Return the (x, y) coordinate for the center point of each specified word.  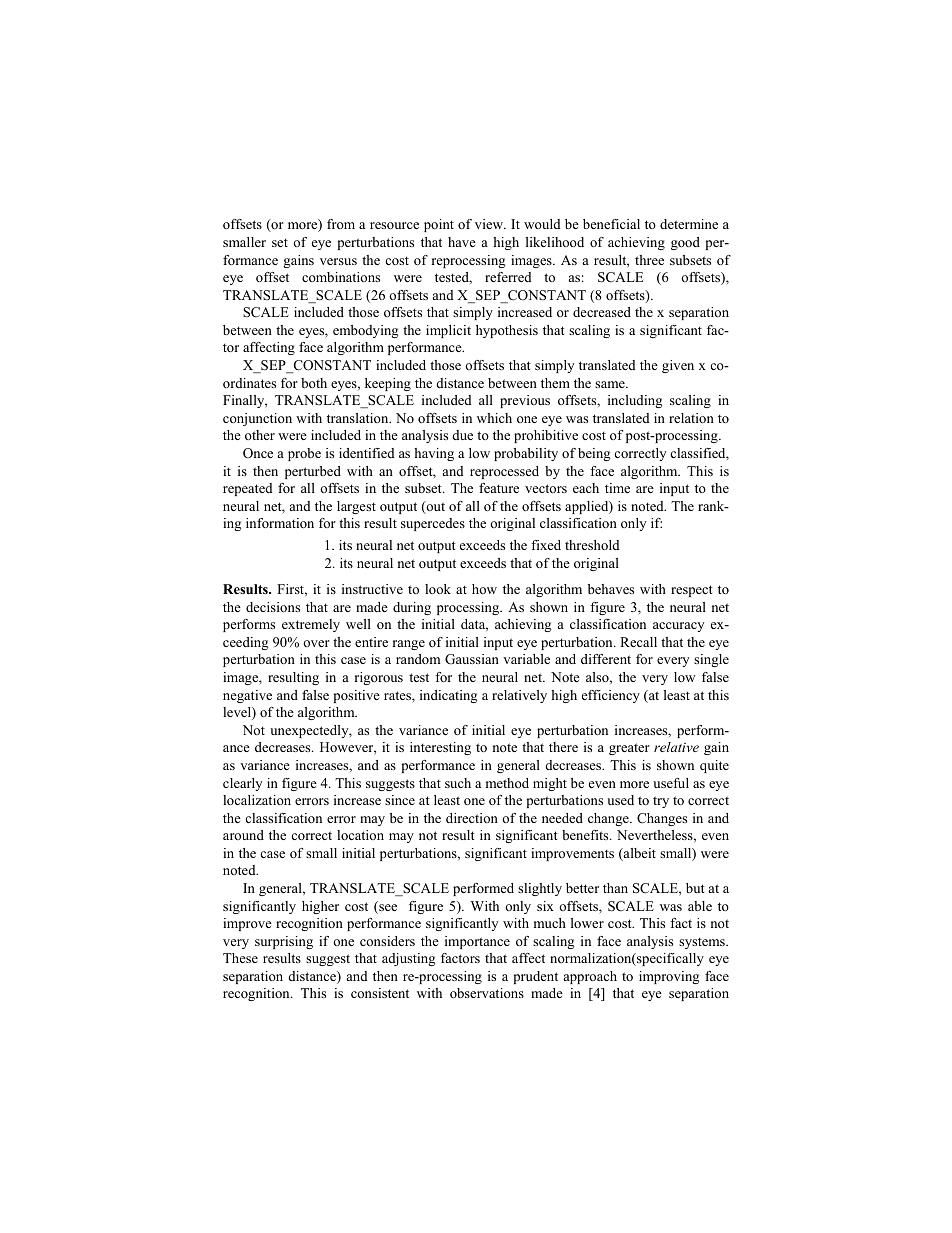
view (490, 224)
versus (338, 261)
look (438, 589)
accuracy (678, 627)
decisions (273, 607)
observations (487, 993)
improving (669, 977)
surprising (284, 942)
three (649, 260)
